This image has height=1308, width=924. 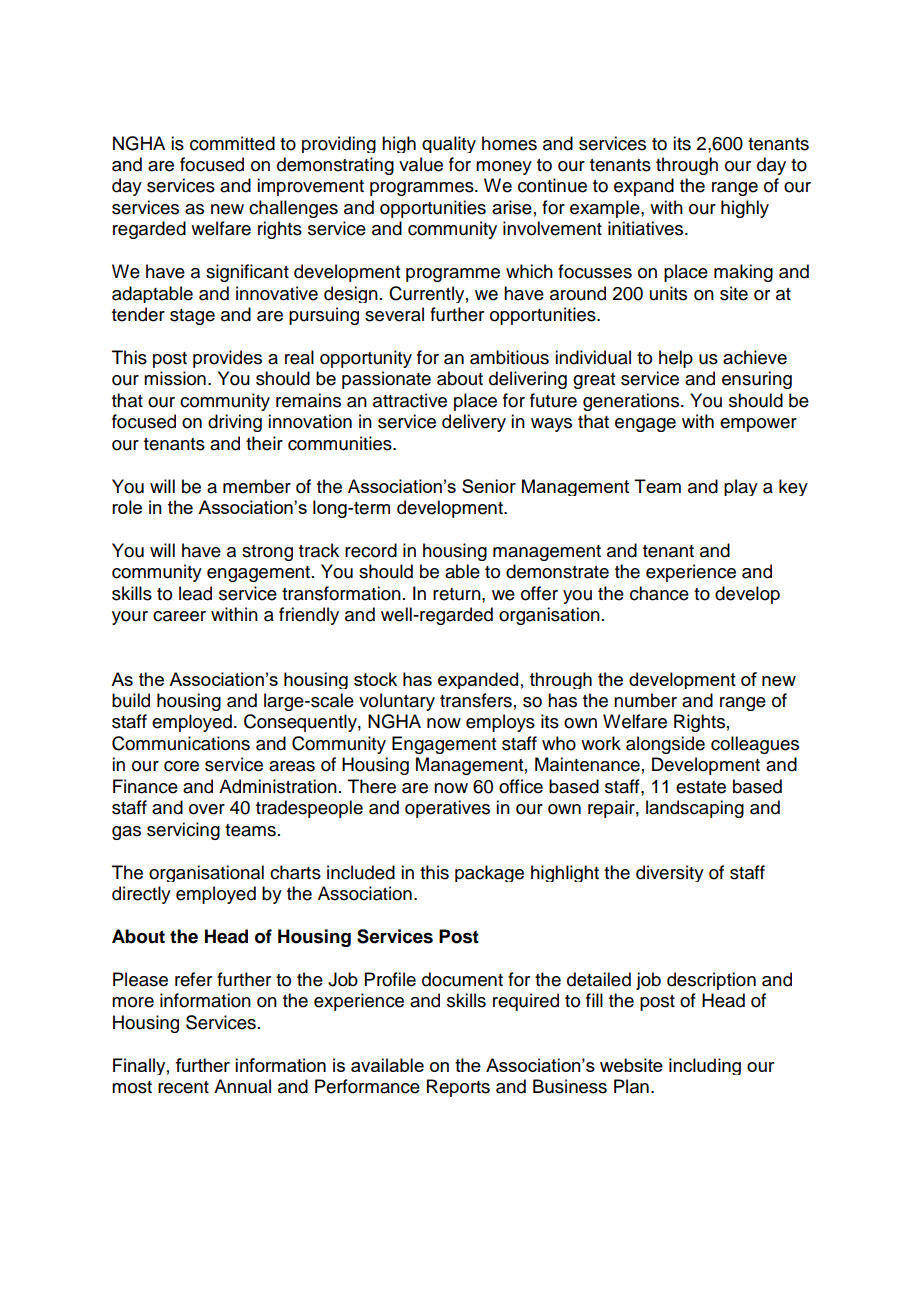 What do you see at coordinates (183, 1087) in the image?
I see `recent` at bounding box center [183, 1087].
